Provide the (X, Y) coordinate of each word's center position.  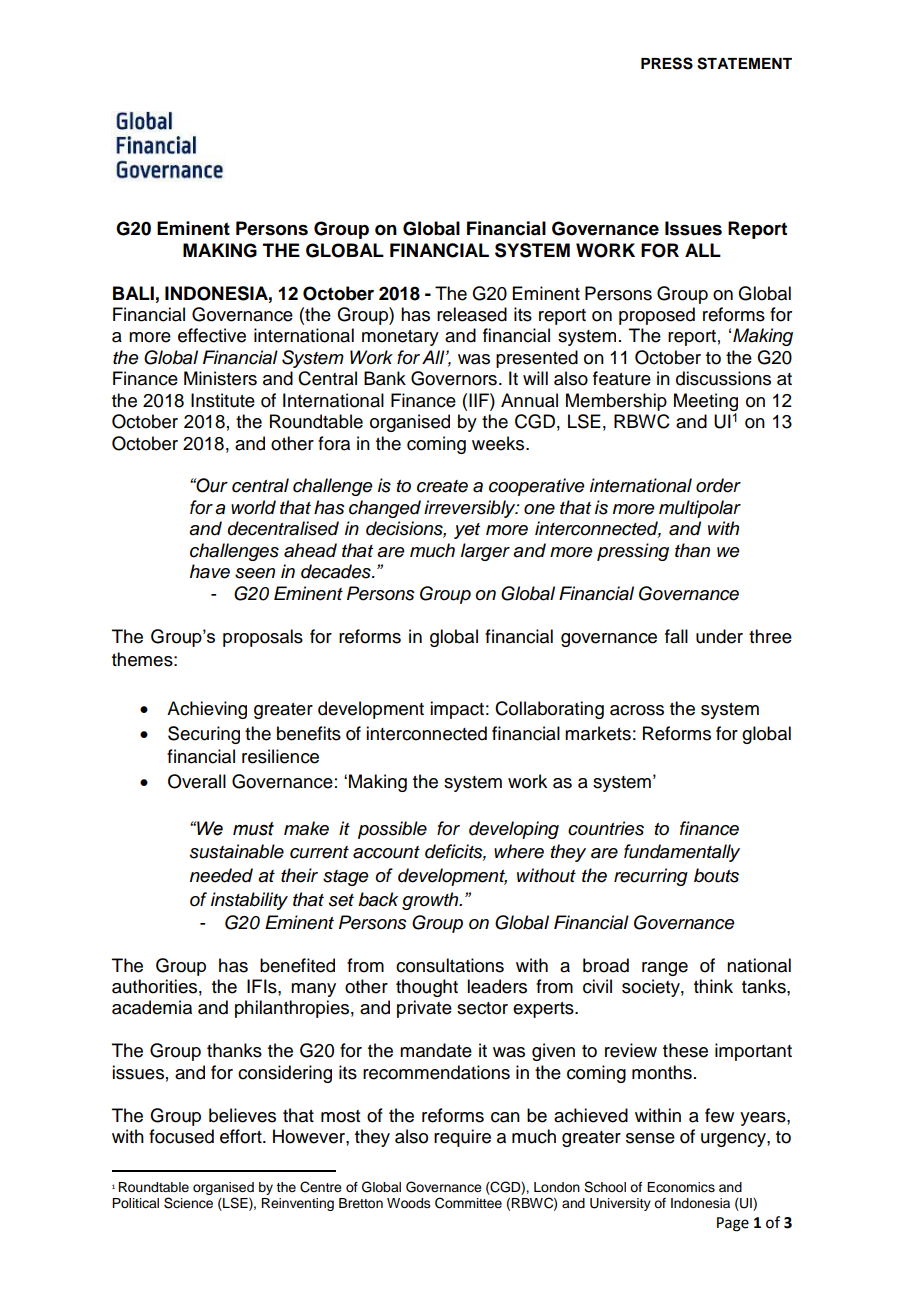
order (718, 485)
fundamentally (682, 853)
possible (392, 830)
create (442, 486)
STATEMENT (744, 63)
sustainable (237, 851)
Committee (468, 1203)
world (253, 507)
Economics (681, 1187)
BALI (133, 293)
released (472, 314)
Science (188, 1203)
